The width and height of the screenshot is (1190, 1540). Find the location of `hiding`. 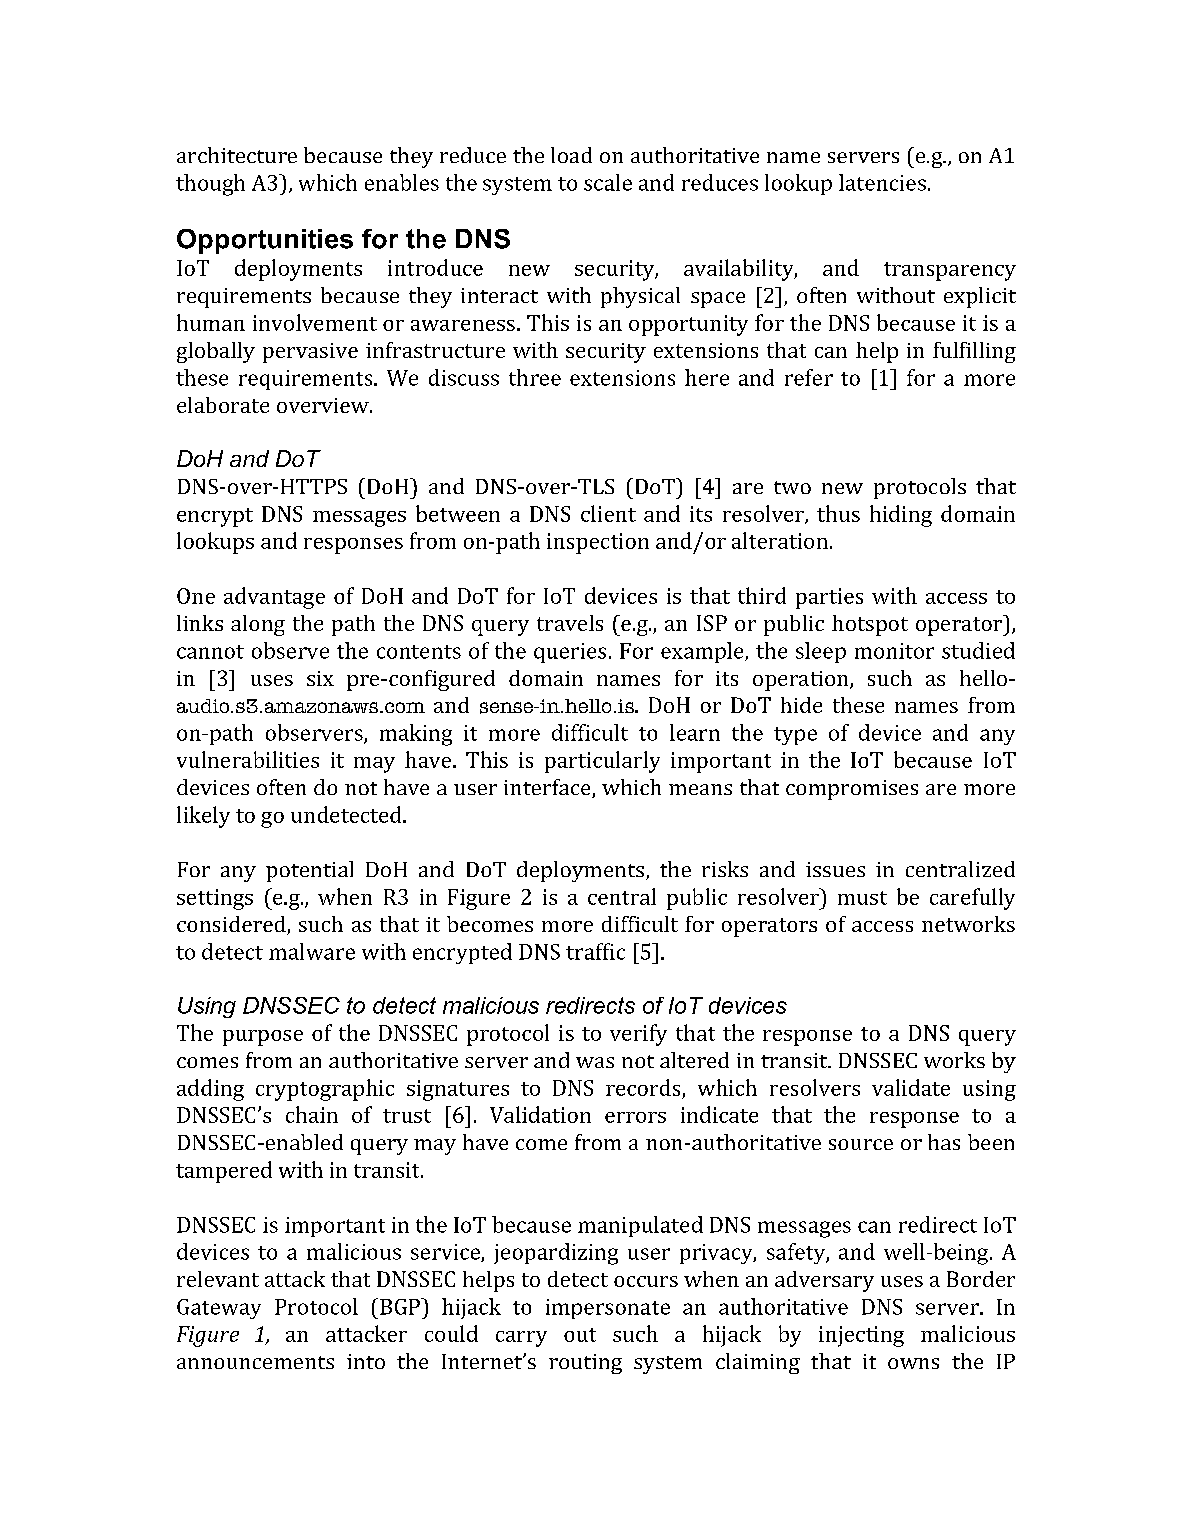

hiding is located at coordinates (901, 516).
